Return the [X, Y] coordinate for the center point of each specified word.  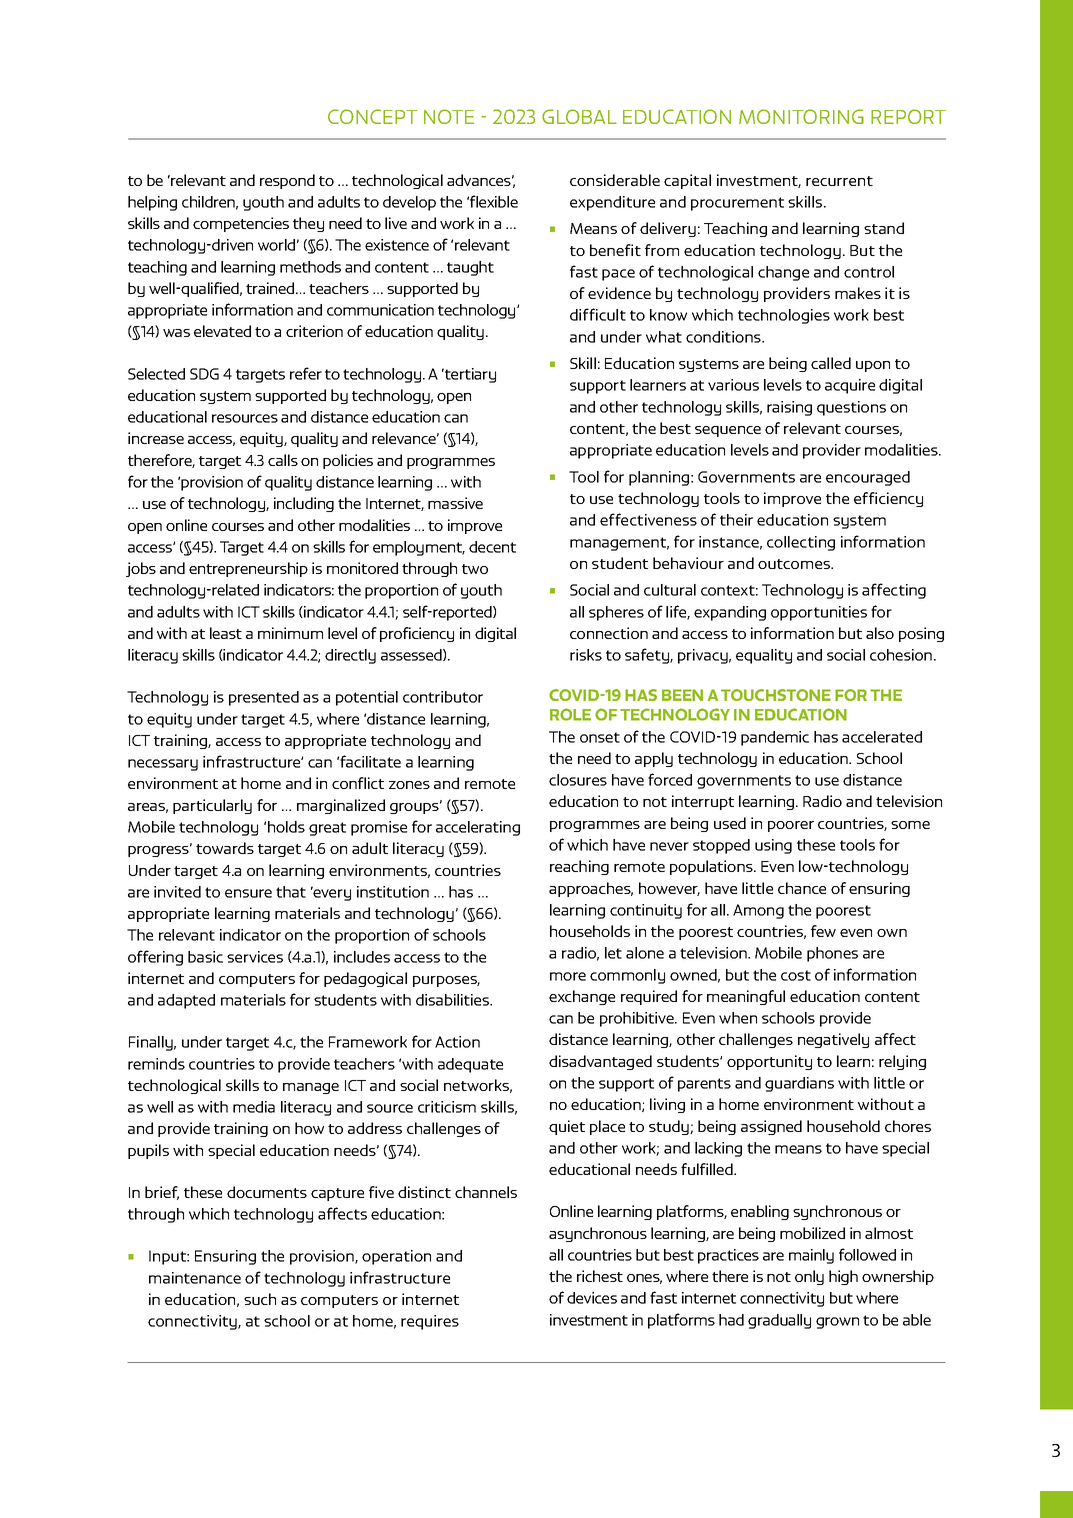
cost [796, 975]
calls [283, 460]
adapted [186, 1001]
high [843, 1277]
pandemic [775, 738]
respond [287, 181]
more [568, 976]
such [260, 1299]
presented [264, 698]
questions [851, 408]
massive [455, 503]
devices [592, 1298]
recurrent [839, 181]
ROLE [570, 714]
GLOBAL [579, 116]
